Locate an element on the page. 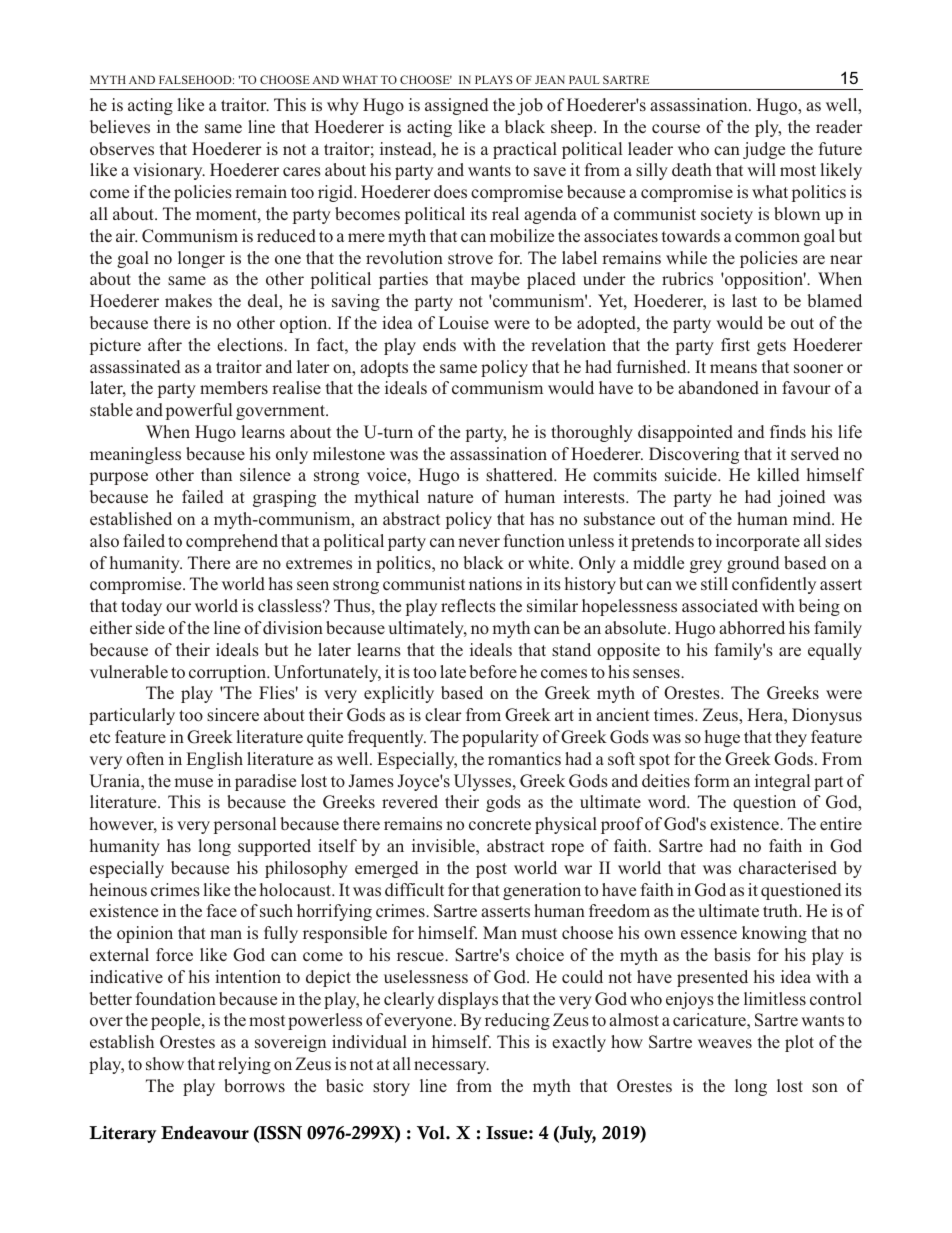 Image resolution: width=952 pixels, height=1233 pixels. abhorred is located at coordinates (752, 628).
